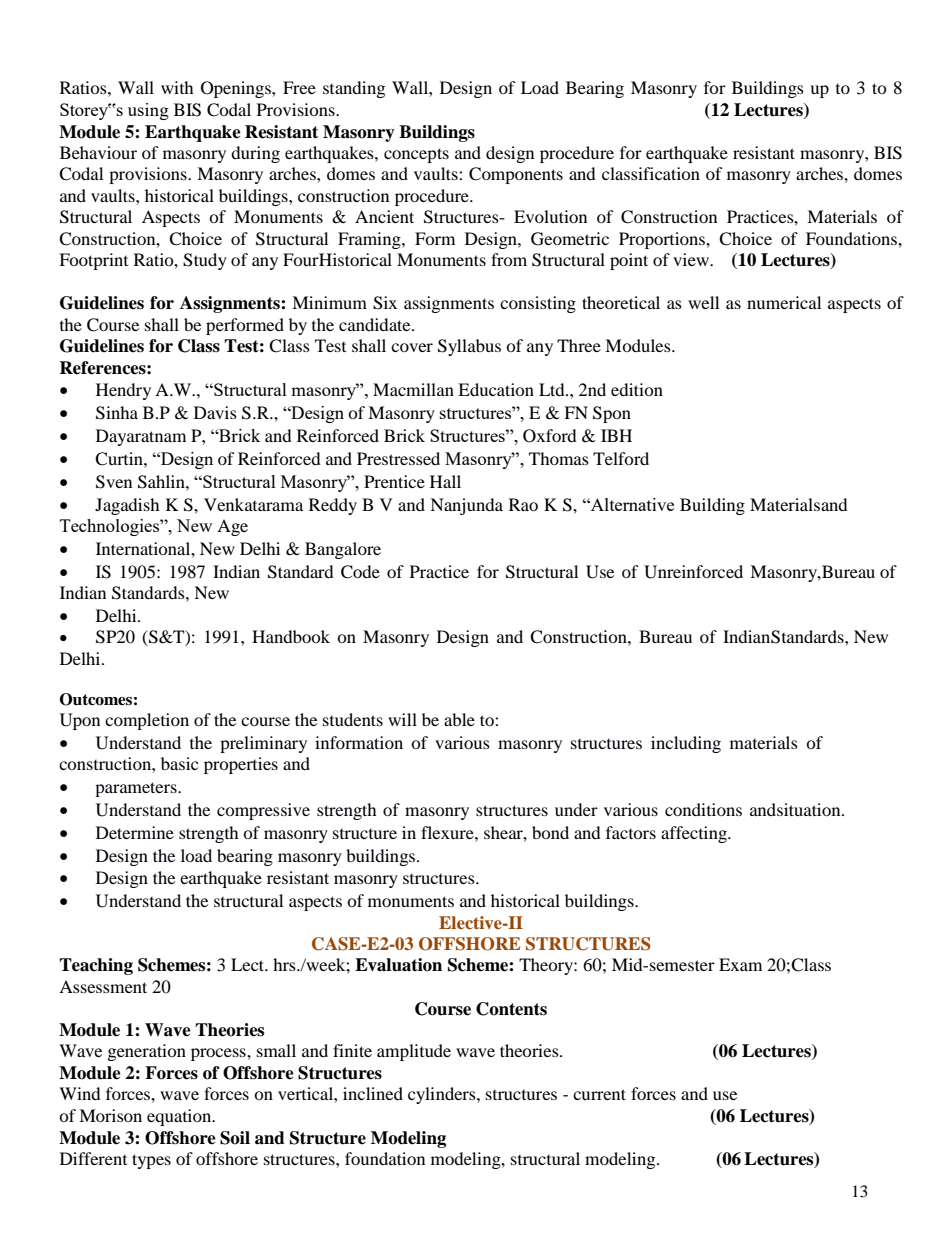 The image size is (952, 1233). Describe the element at coordinates (443, 1095) in the screenshot. I see `cylinders` at that location.
